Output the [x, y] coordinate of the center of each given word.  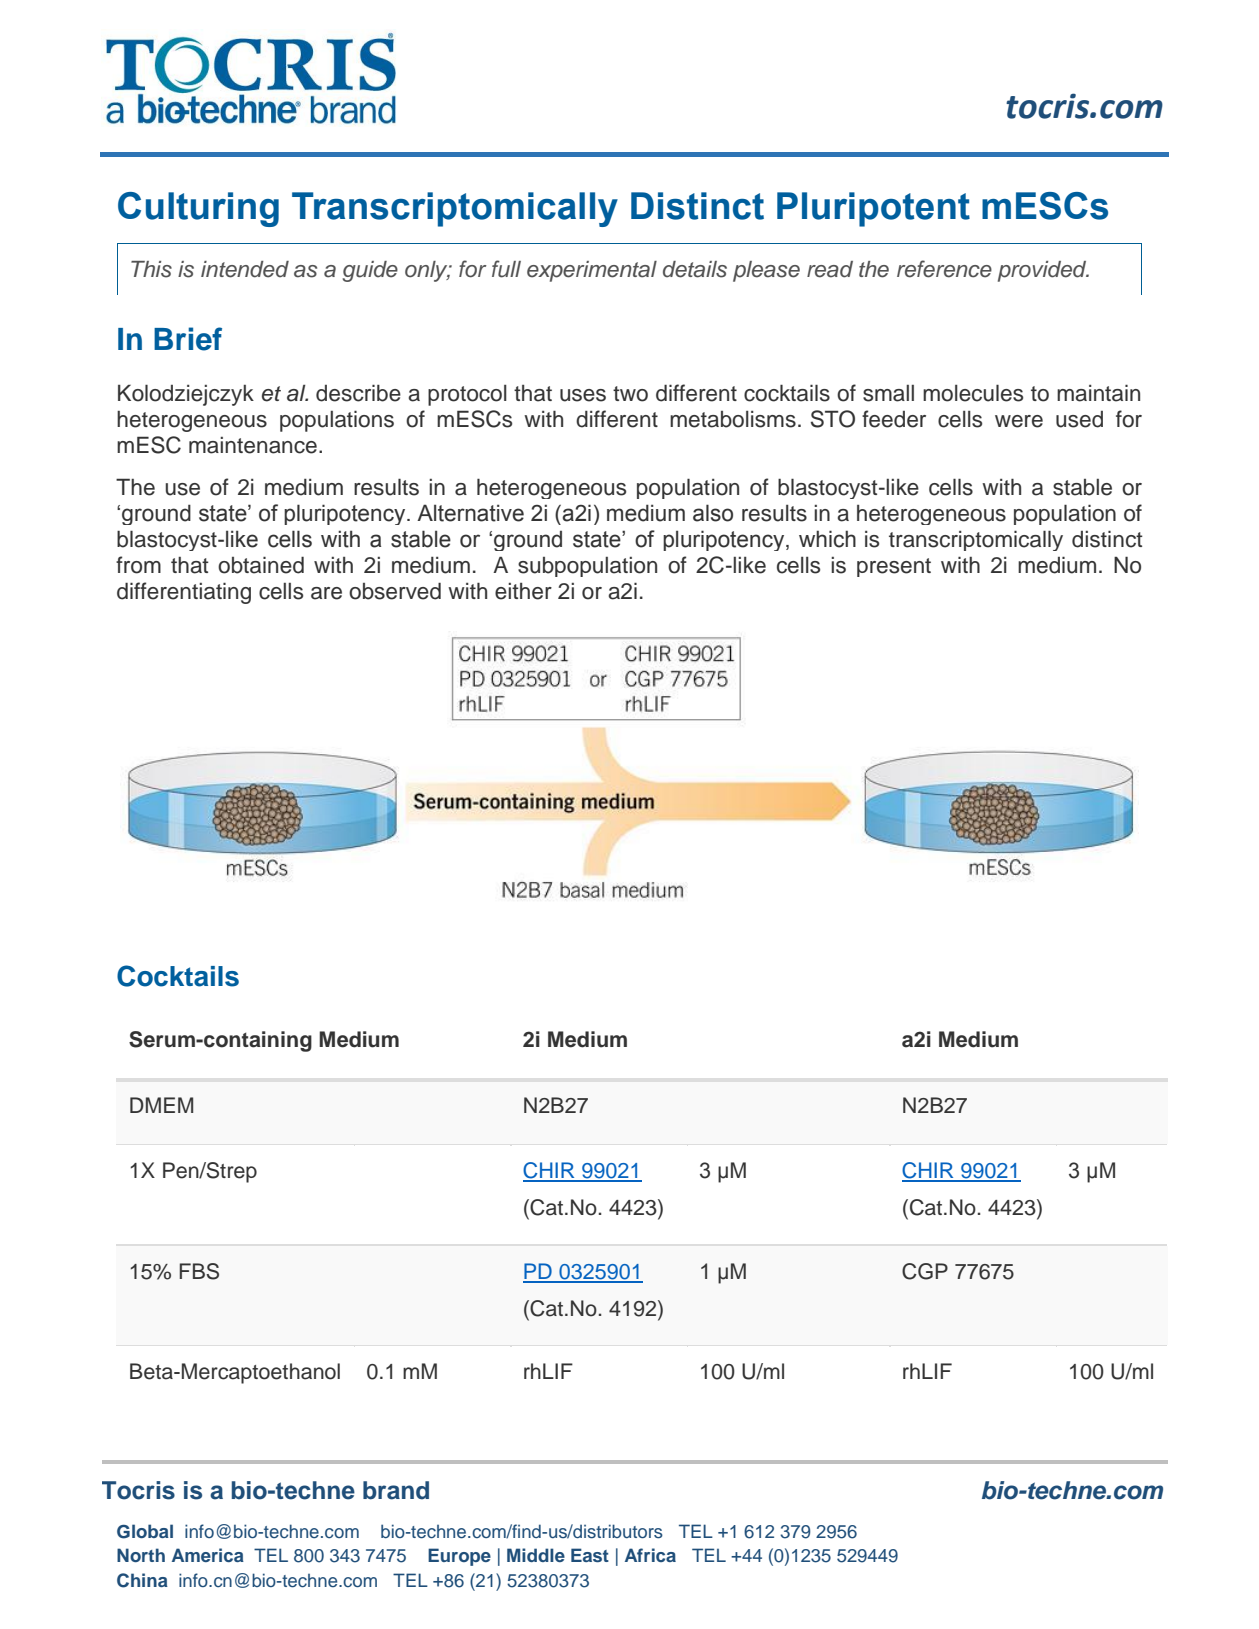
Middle [536, 1555]
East [590, 1555]
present [894, 567]
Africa [650, 1555]
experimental [592, 271]
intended [245, 269]
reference [944, 269]
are [326, 593]
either [523, 591]
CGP [925, 1271]
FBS [199, 1271]
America [208, 1555]
